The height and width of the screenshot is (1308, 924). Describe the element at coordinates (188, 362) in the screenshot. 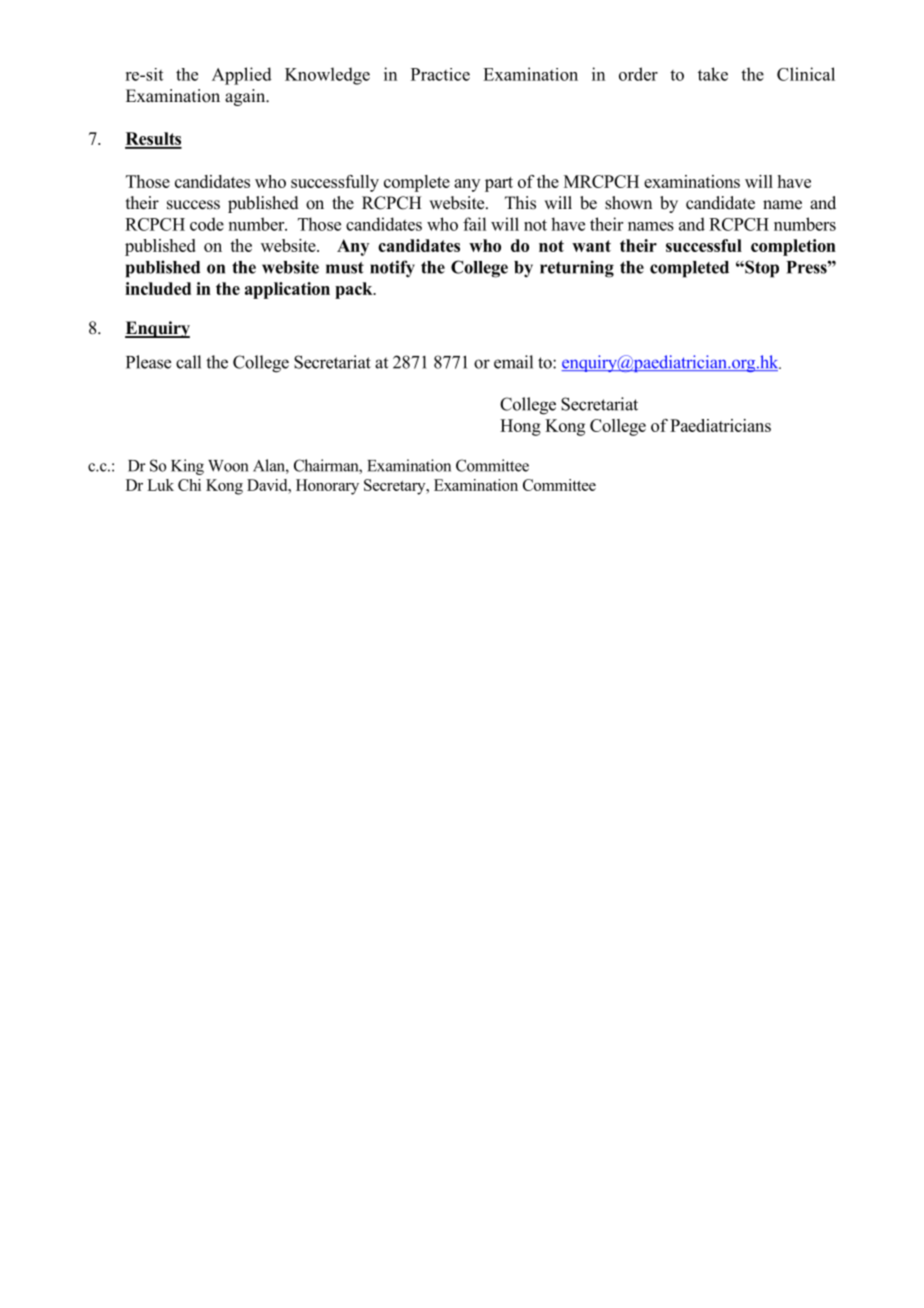

I see `call` at that location.
